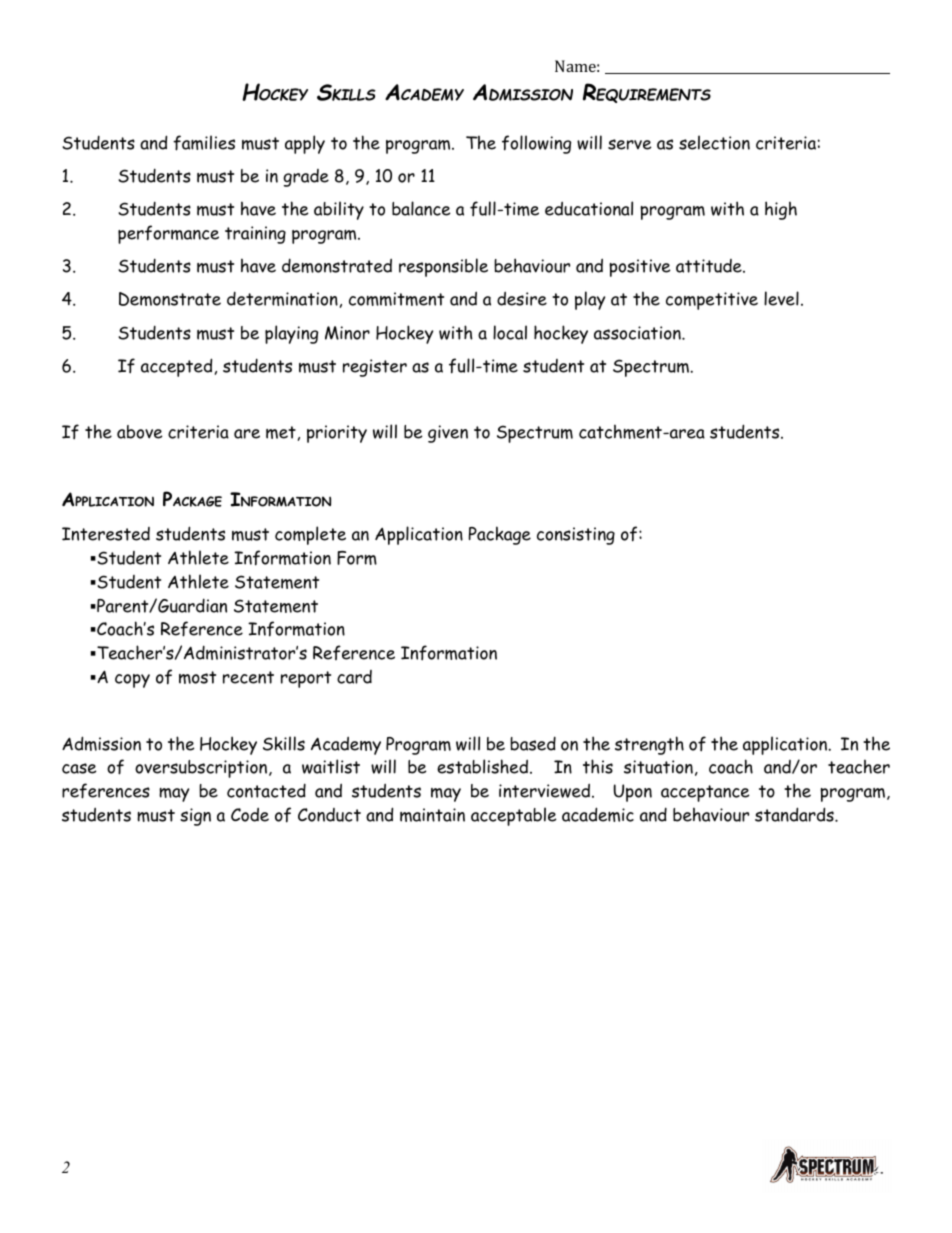  I want to click on given, so click(448, 434).
